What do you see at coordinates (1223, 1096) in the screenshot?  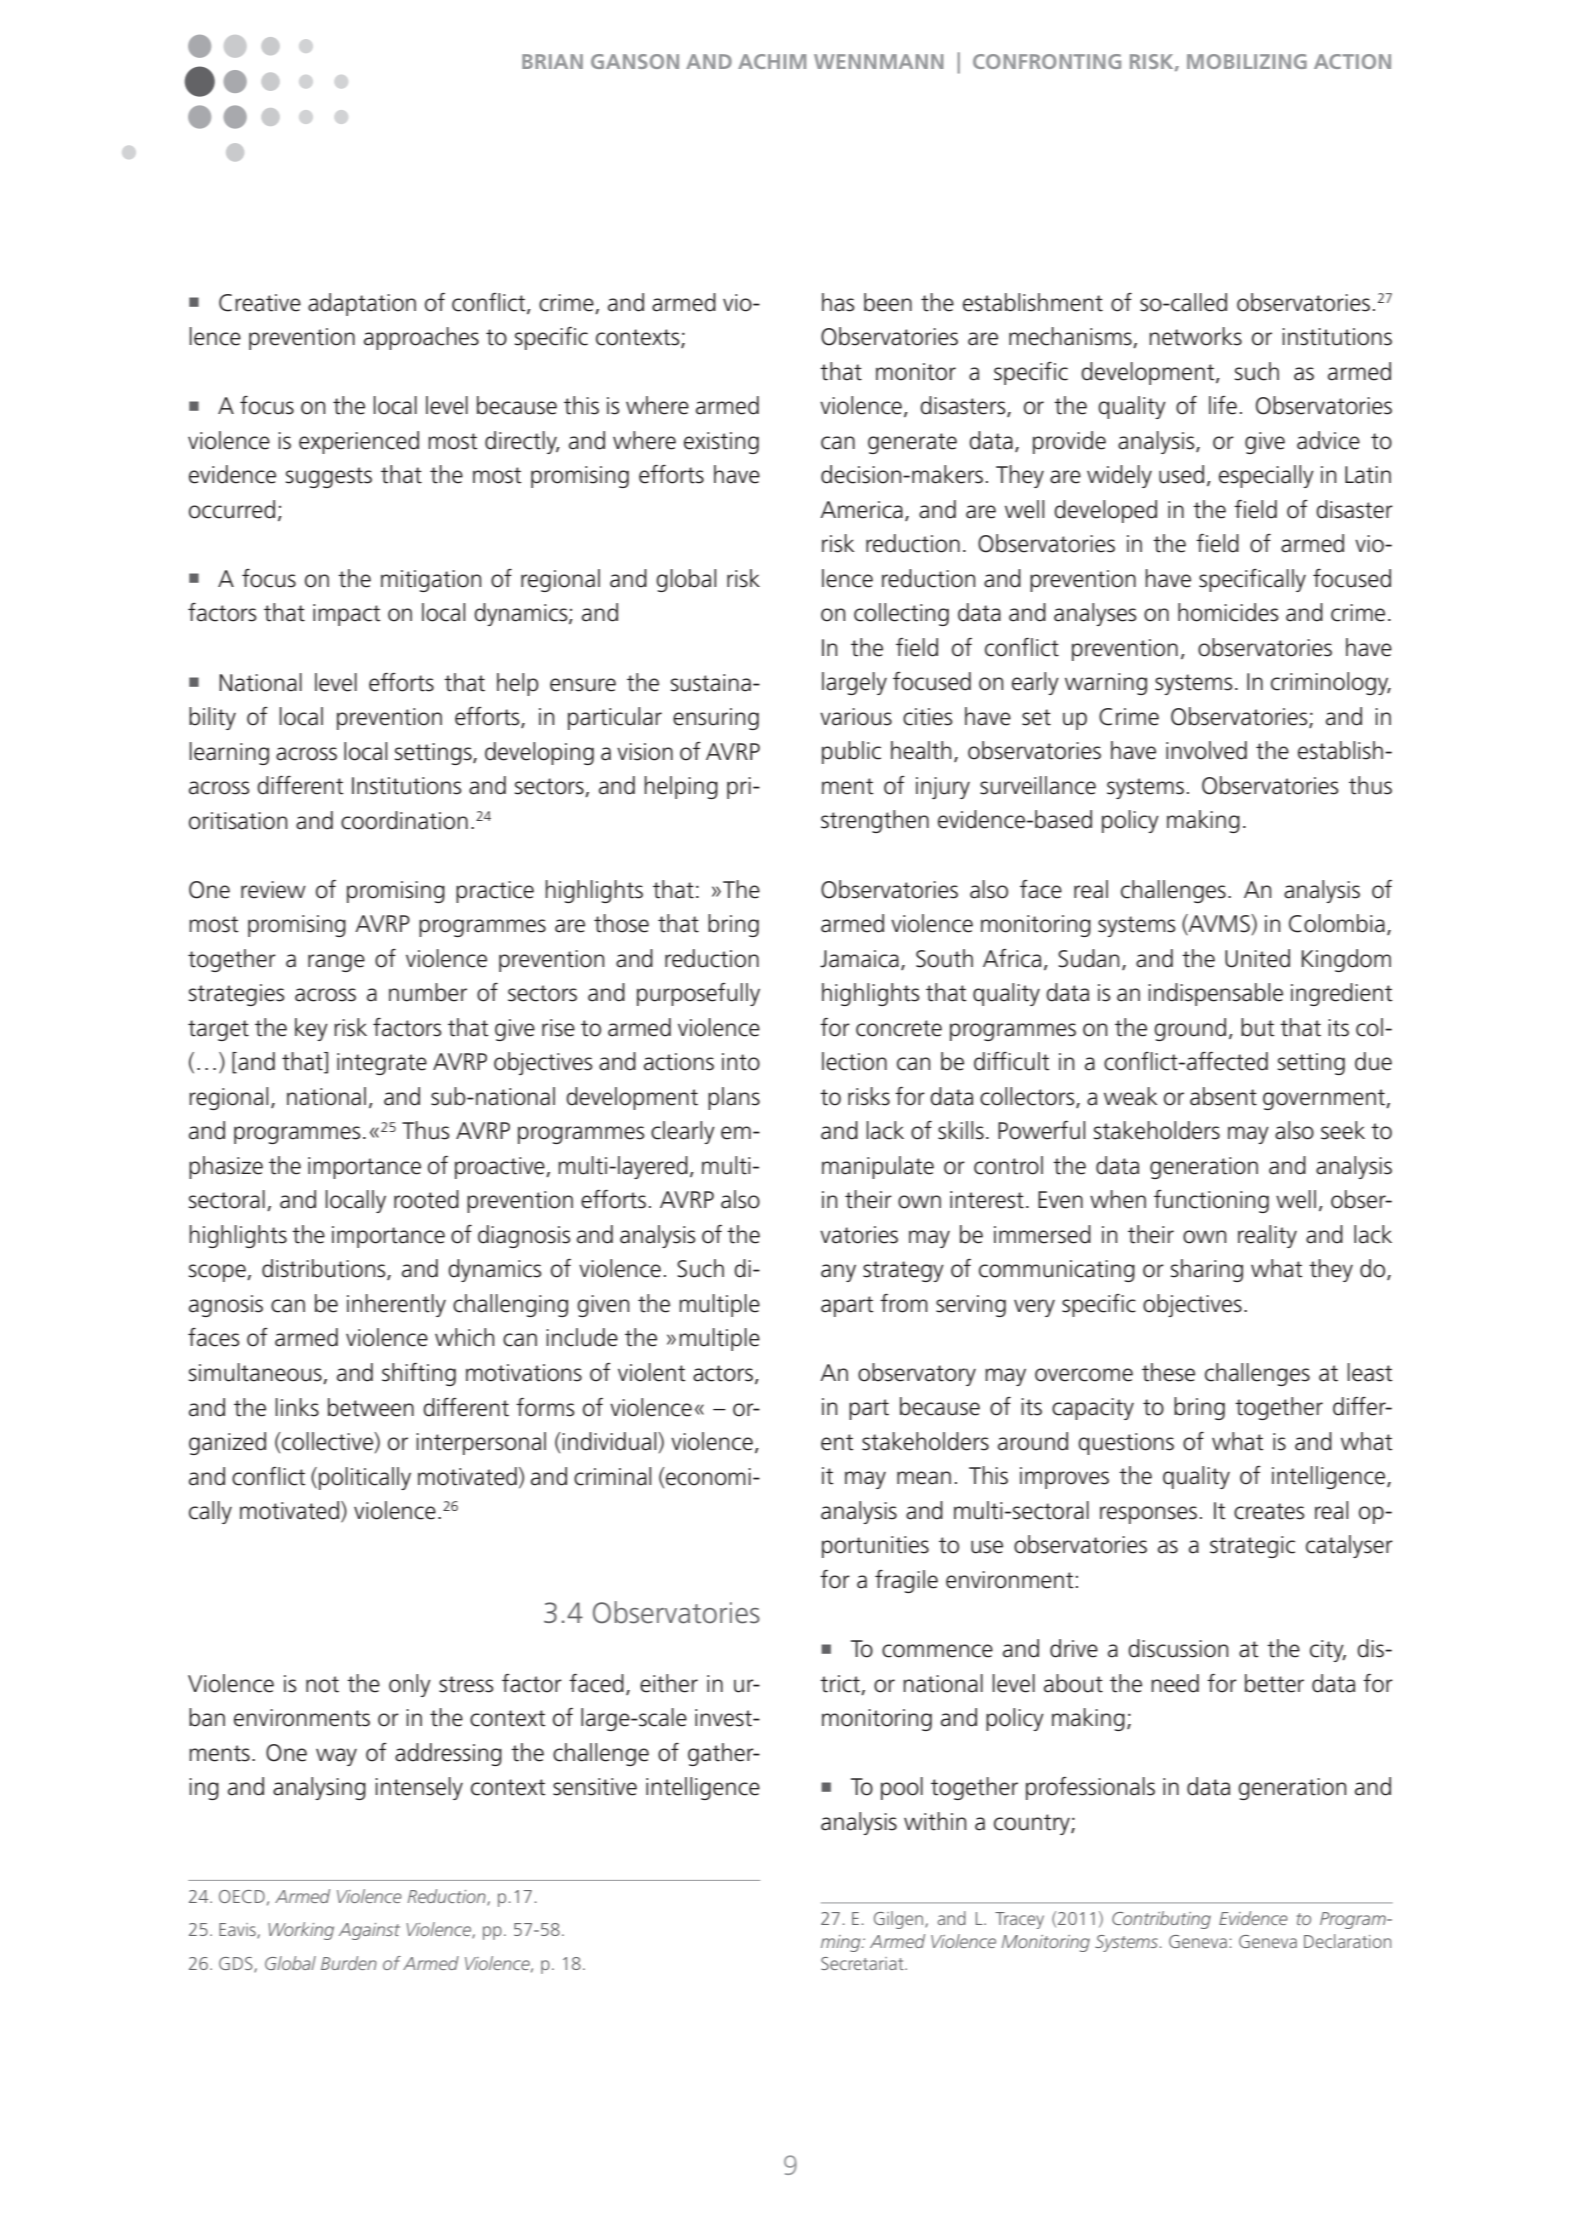 I see `absent` at bounding box center [1223, 1096].
